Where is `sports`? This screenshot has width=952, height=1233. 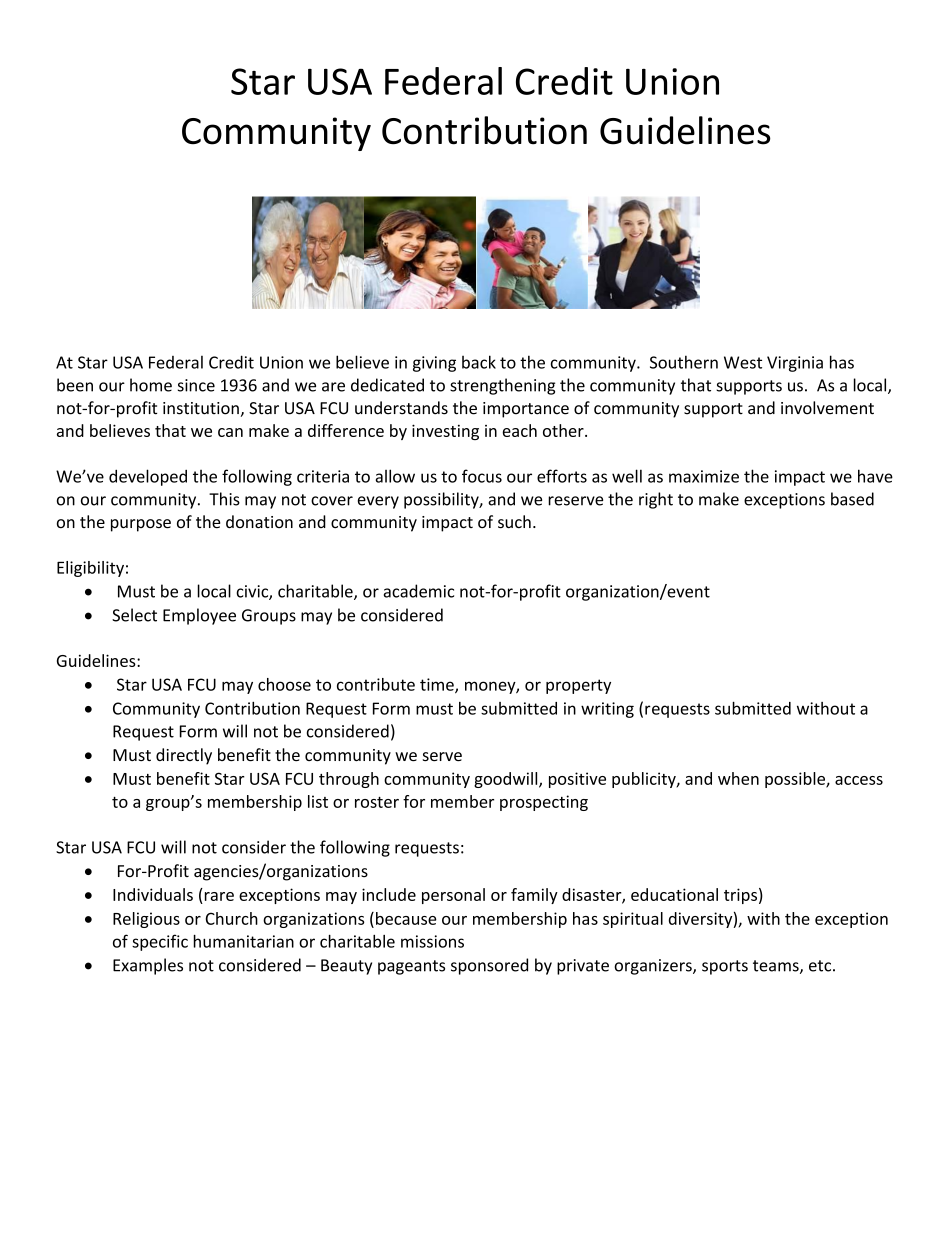 sports is located at coordinates (725, 967).
